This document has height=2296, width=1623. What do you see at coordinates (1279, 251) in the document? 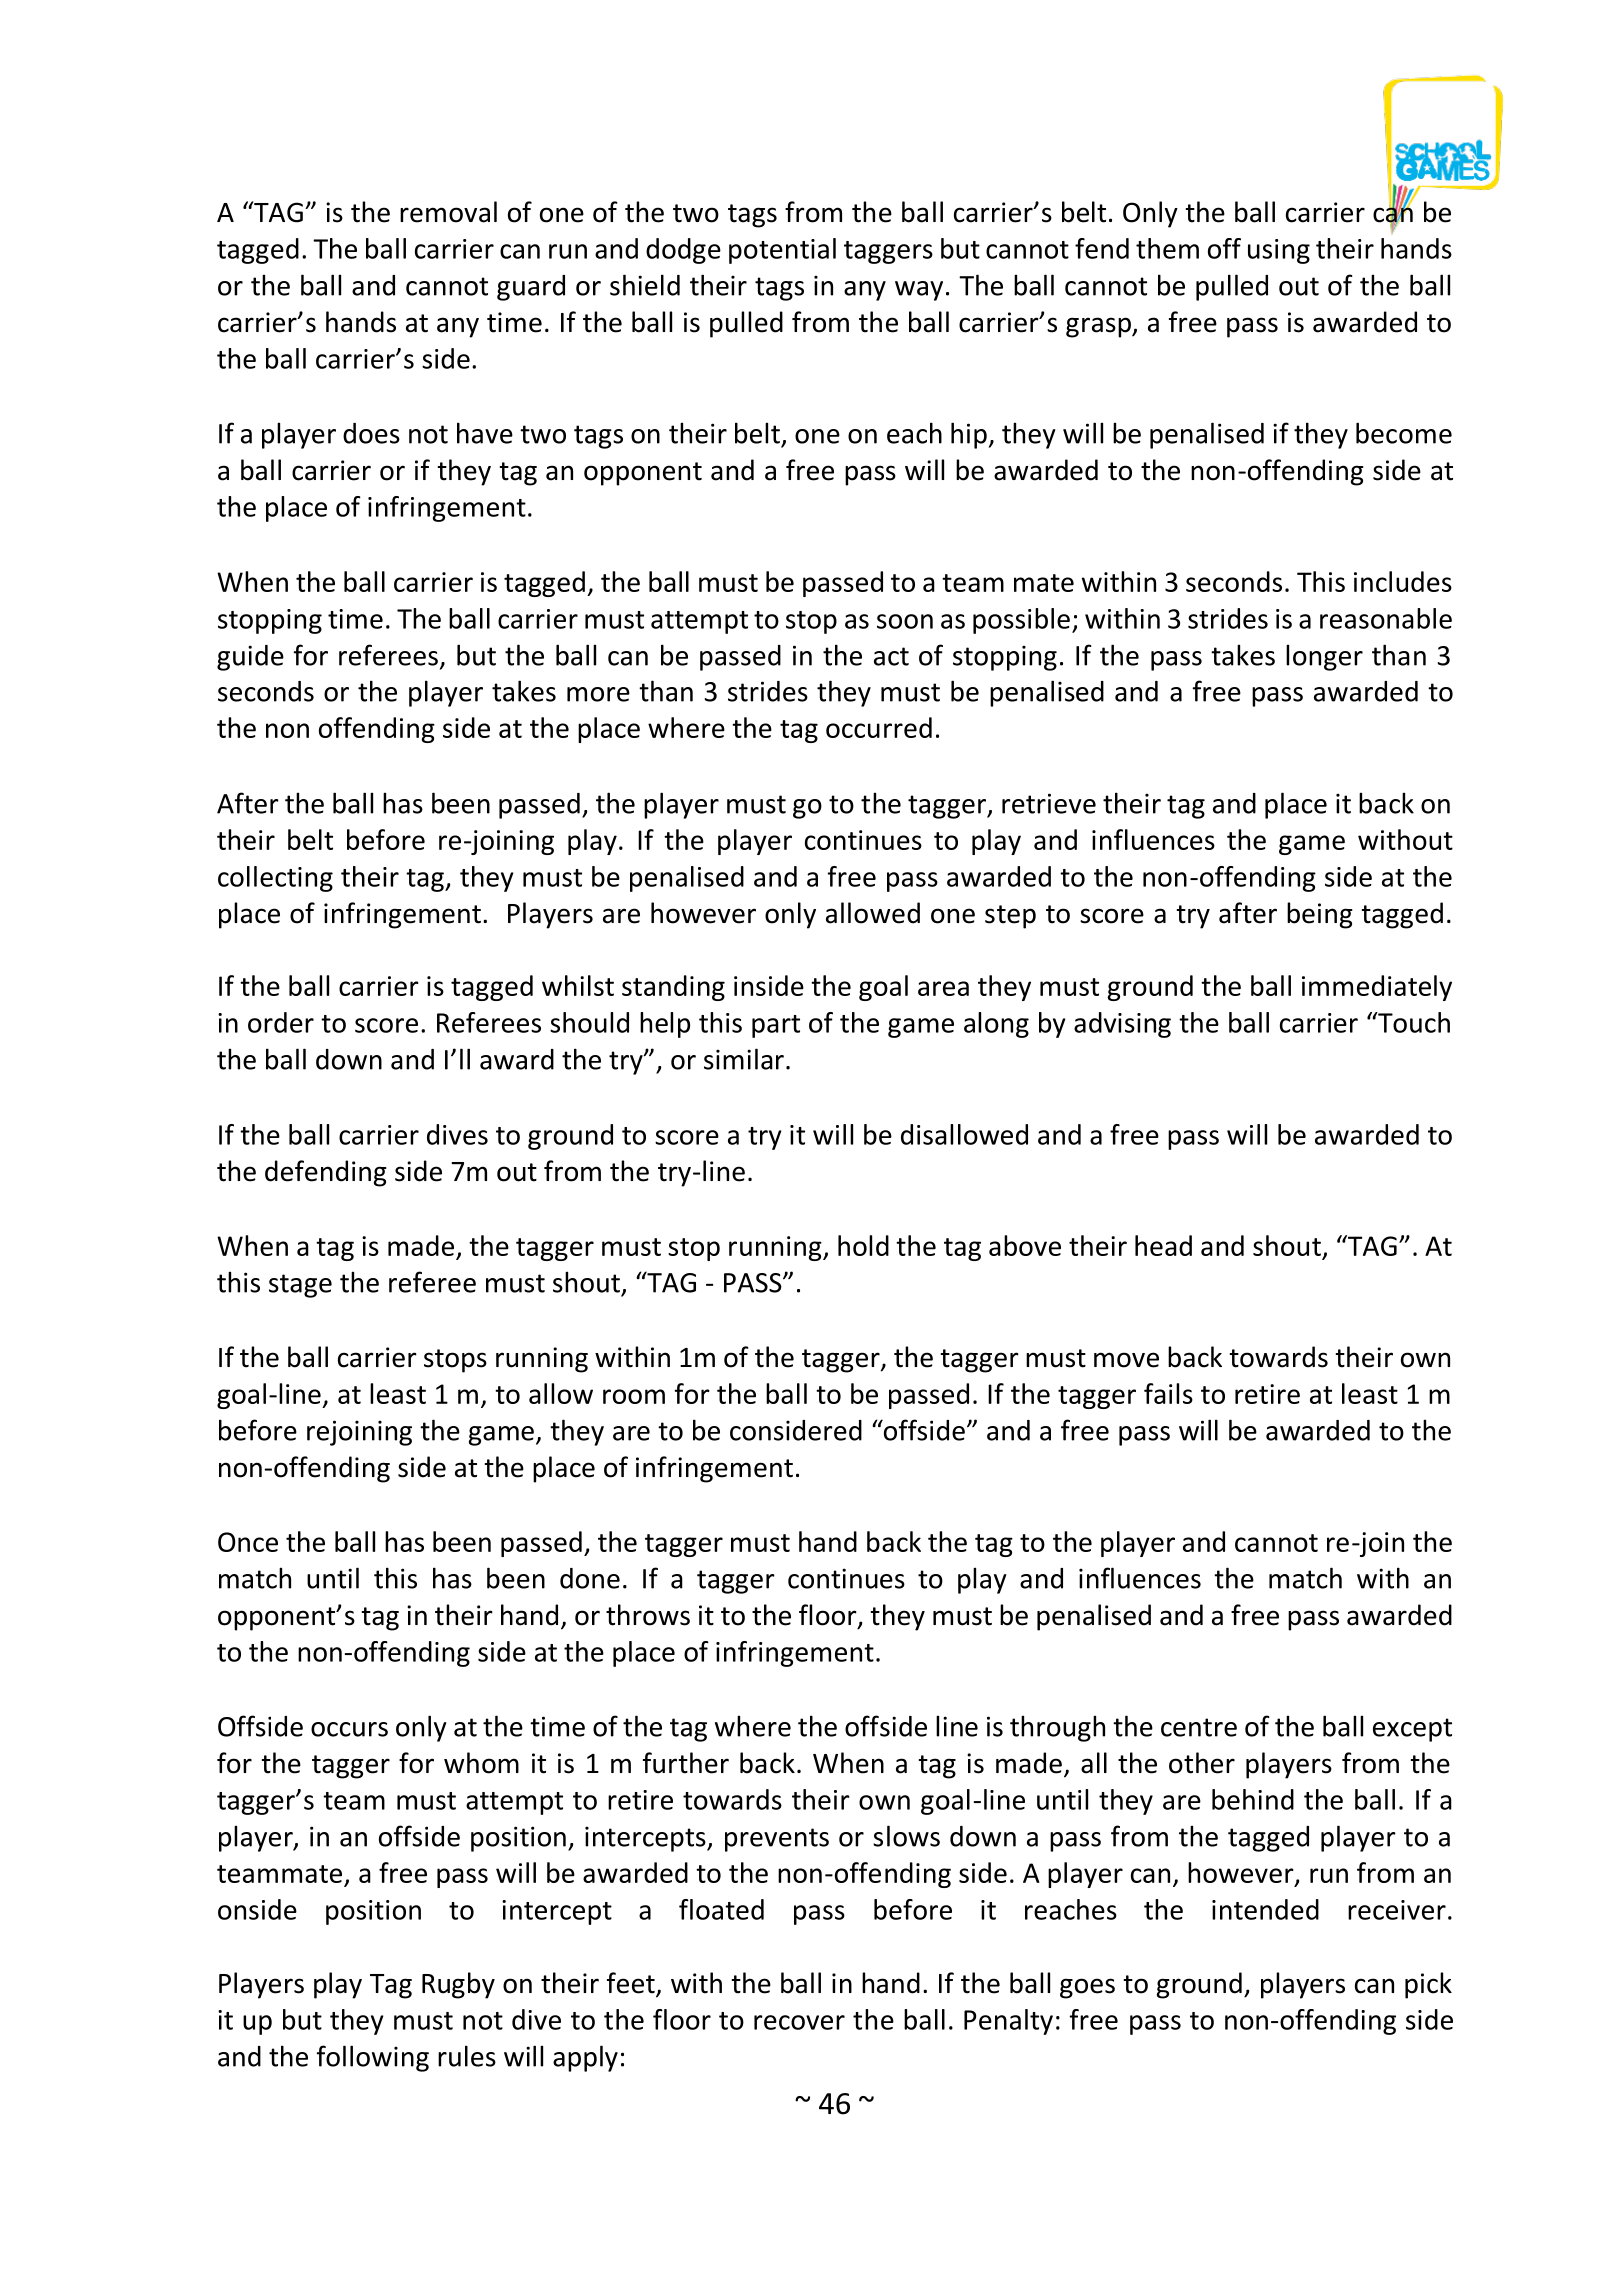
I see `using` at bounding box center [1279, 251].
